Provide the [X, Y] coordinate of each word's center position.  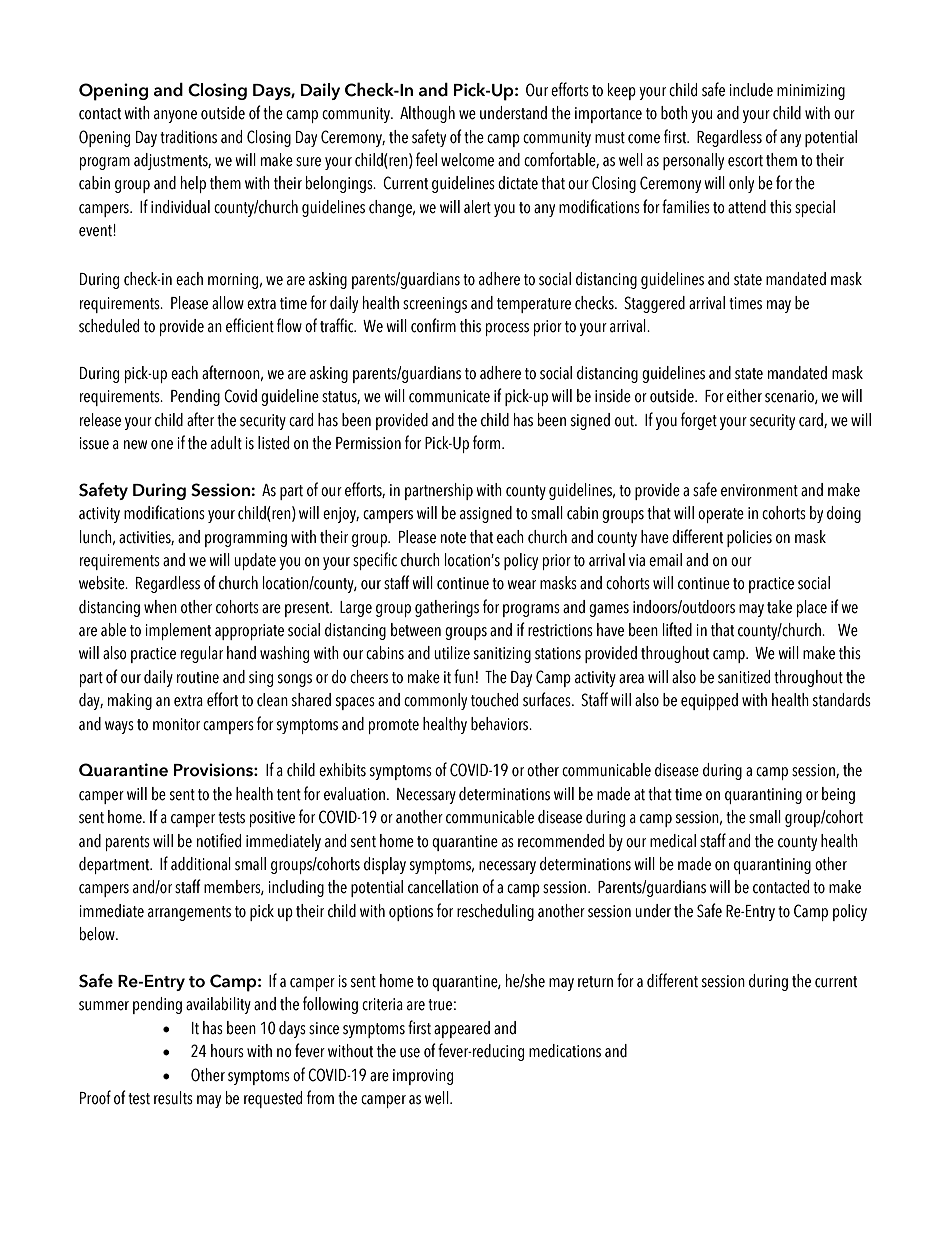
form [488, 442]
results [173, 1098]
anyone [175, 116]
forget [699, 421]
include [751, 90]
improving [423, 1077]
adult [226, 443]
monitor [176, 724]
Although [427, 114]
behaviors [501, 724]
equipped [709, 701]
